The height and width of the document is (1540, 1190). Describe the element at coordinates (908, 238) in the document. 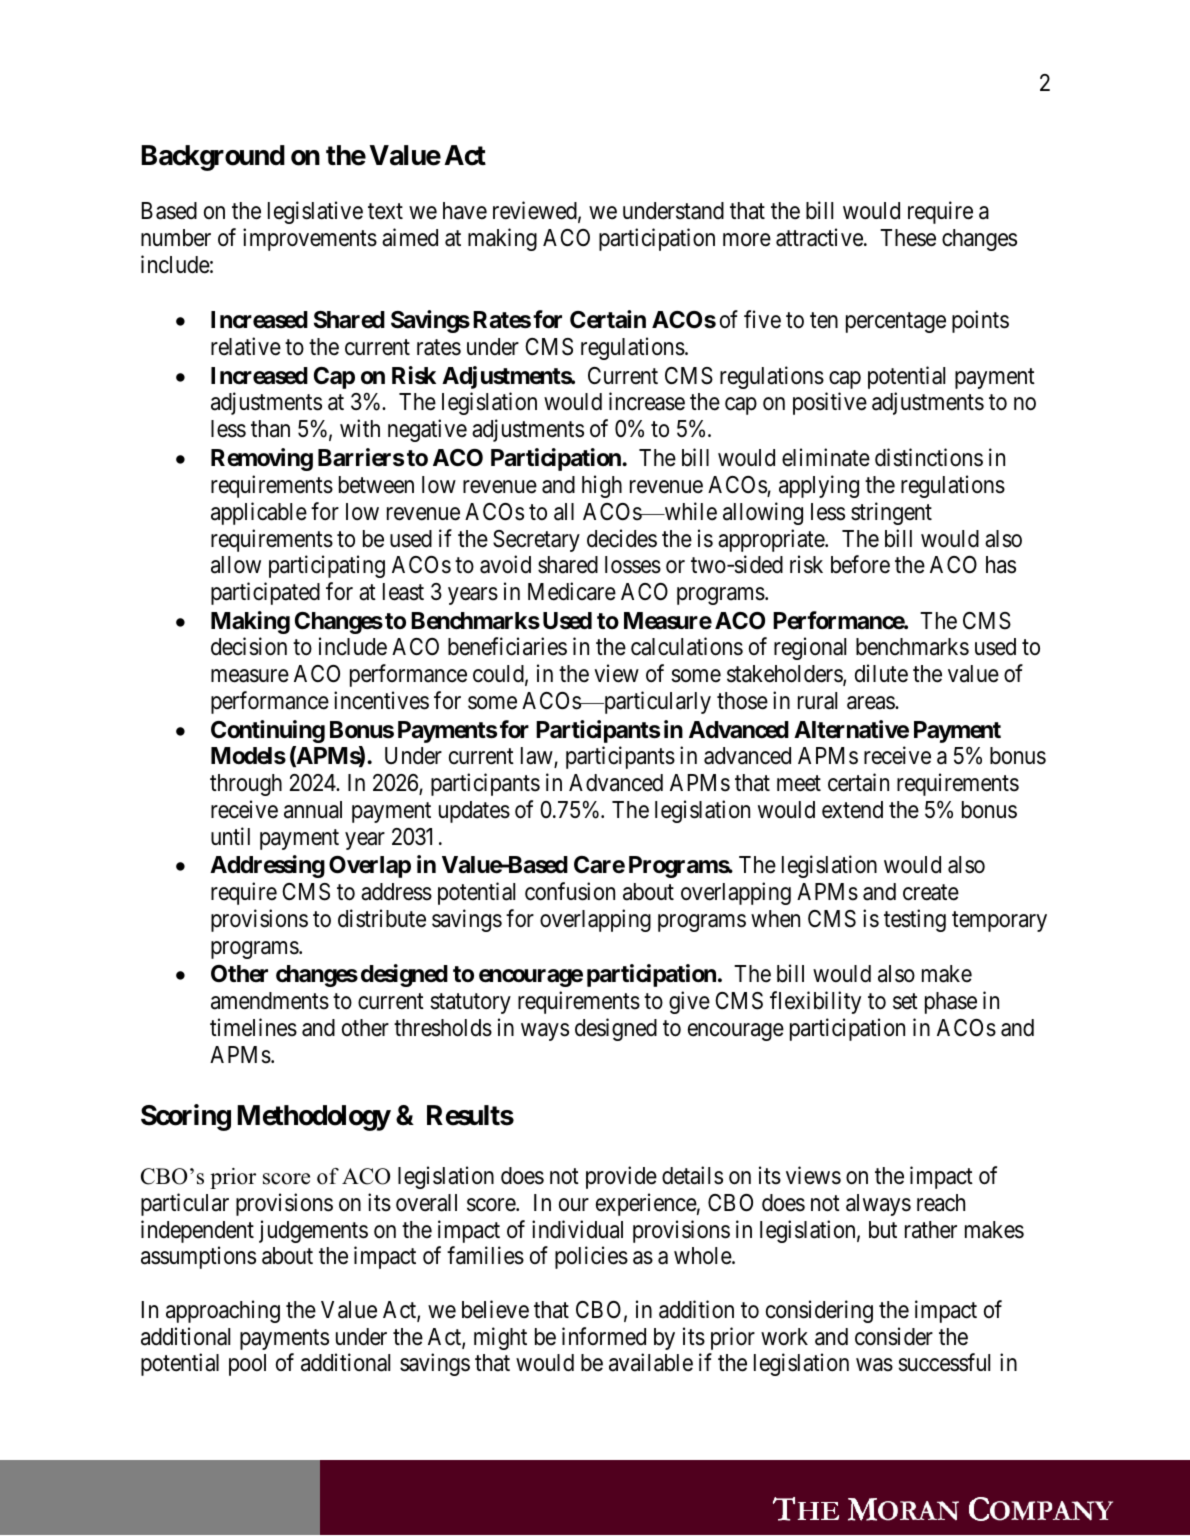

I see `These` at that location.
